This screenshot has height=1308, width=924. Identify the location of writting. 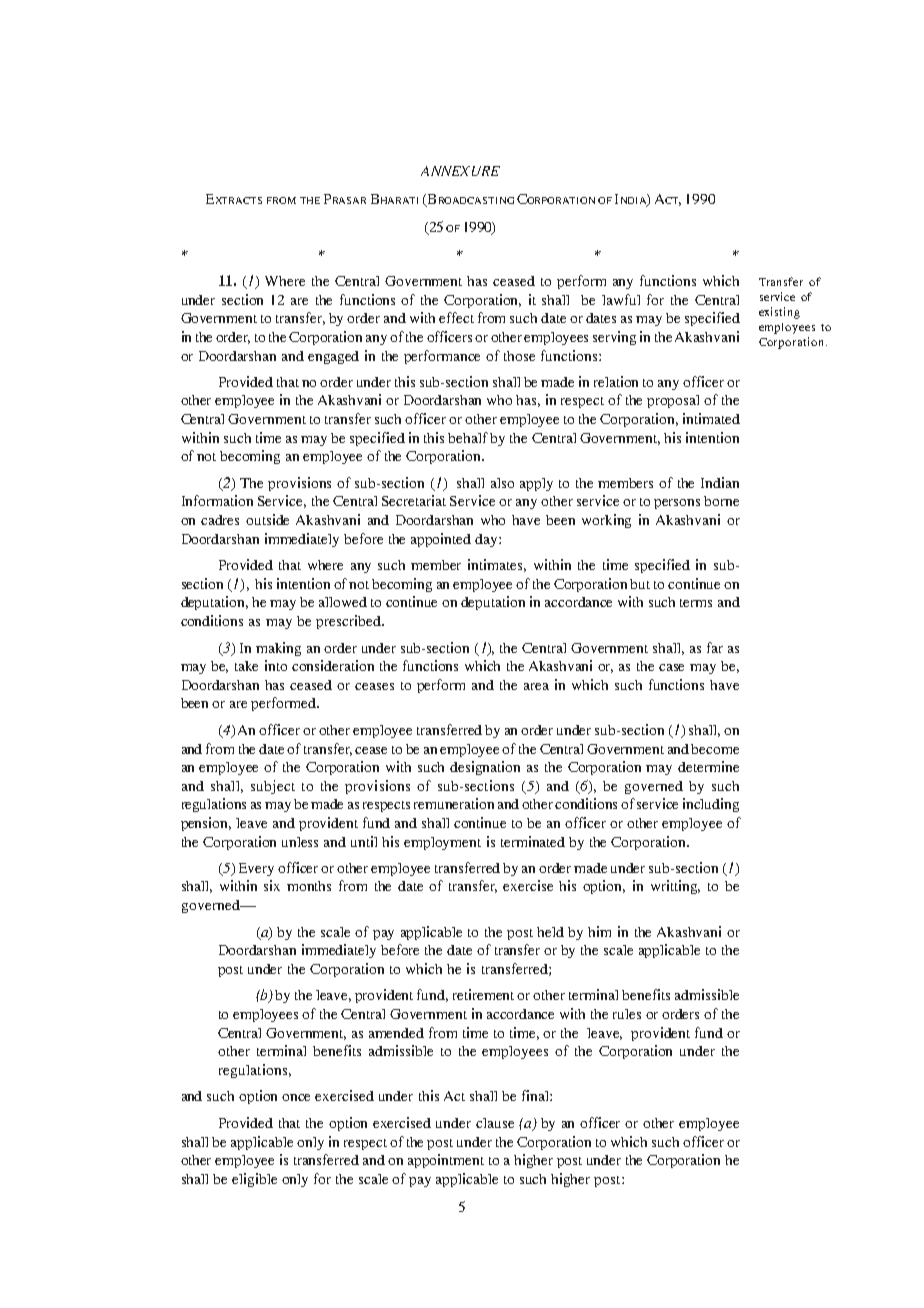
(675, 887).
